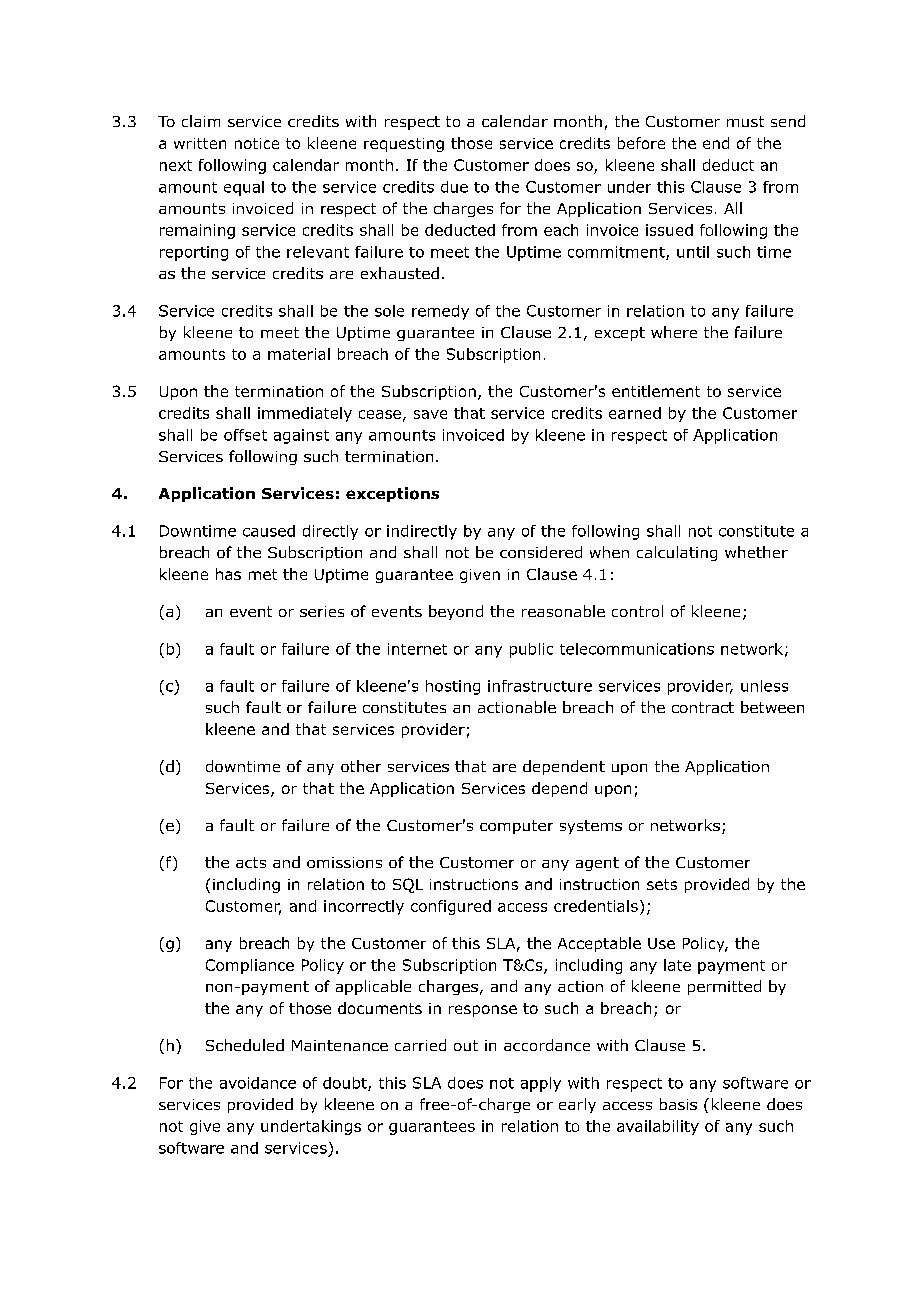 The image size is (924, 1307). What do you see at coordinates (541, 552) in the screenshot?
I see `considered` at bounding box center [541, 552].
